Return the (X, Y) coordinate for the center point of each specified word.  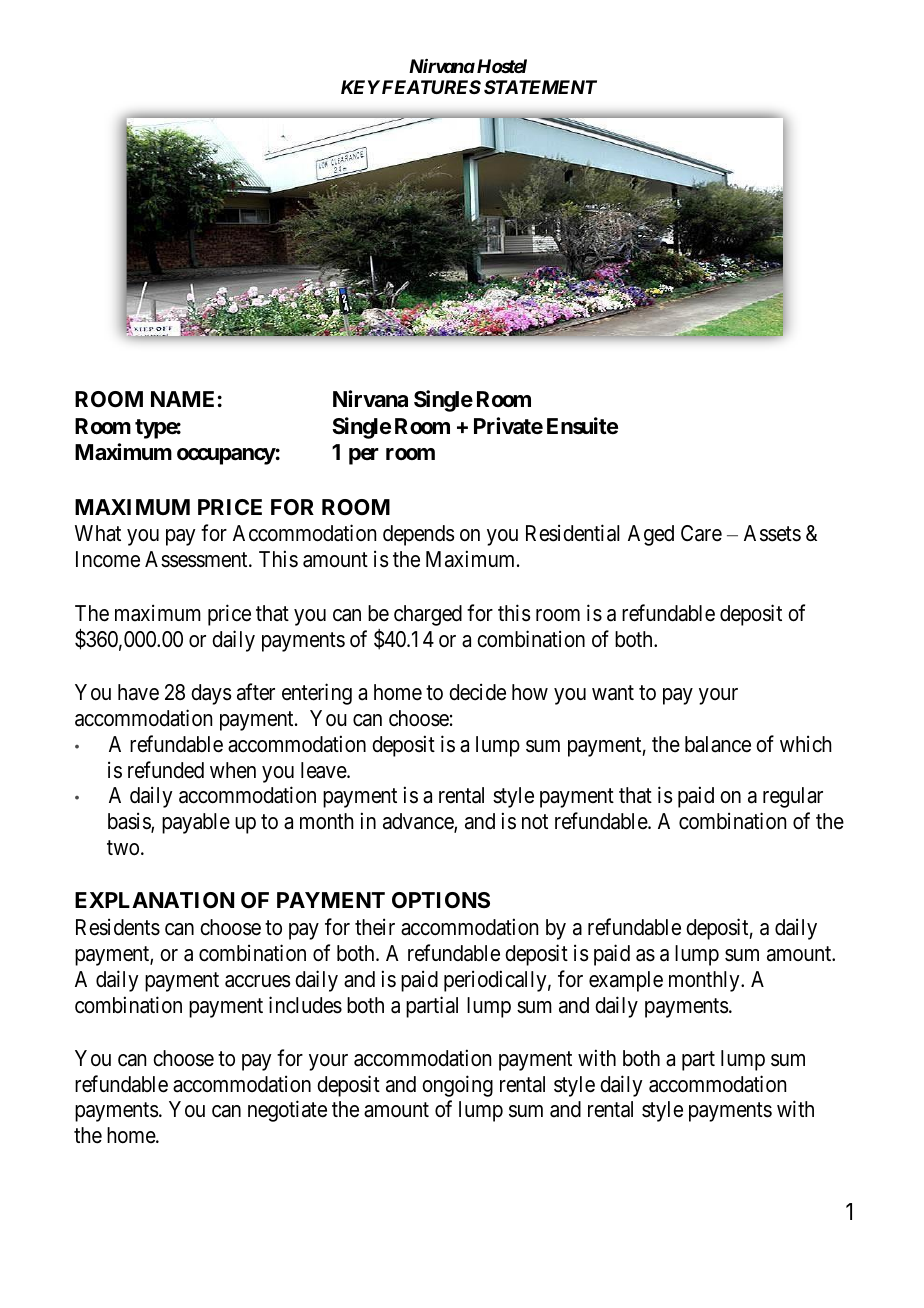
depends (419, 535)
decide (477, 692)
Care (701, 533)
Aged (651, 535)
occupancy (226, 456)
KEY (360, 87)
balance (718, 744)
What (98, 533)
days (211, 694)
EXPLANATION (154, 900)
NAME (182, 399)
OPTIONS (441, 900)
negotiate (287, 1111)
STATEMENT (540, 87)
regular (793, 797)
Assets (772, 533)
